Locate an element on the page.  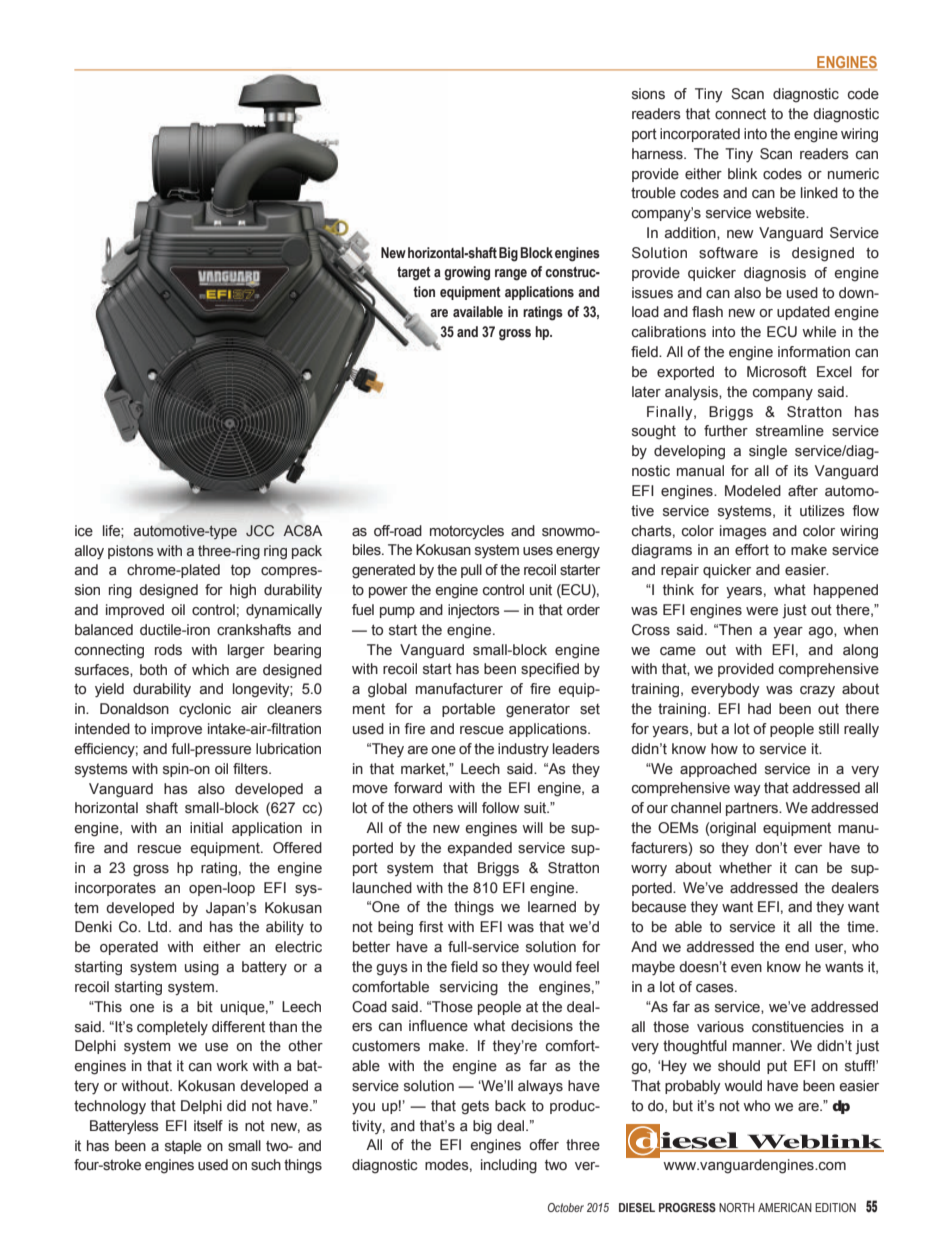
motorcycles is located at coordinates (467, 532).
